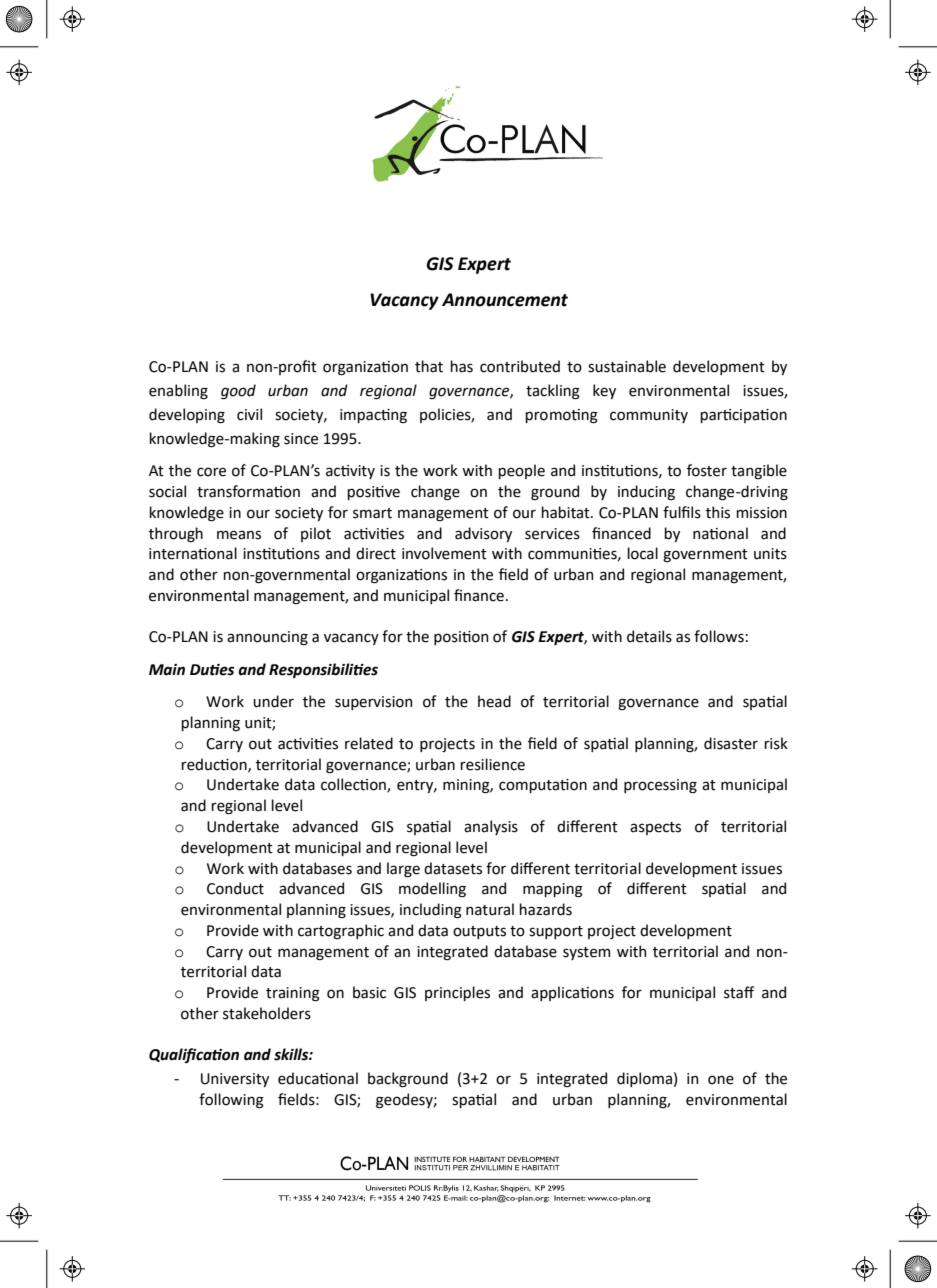  I want to click on principles, so click(457, 993).
